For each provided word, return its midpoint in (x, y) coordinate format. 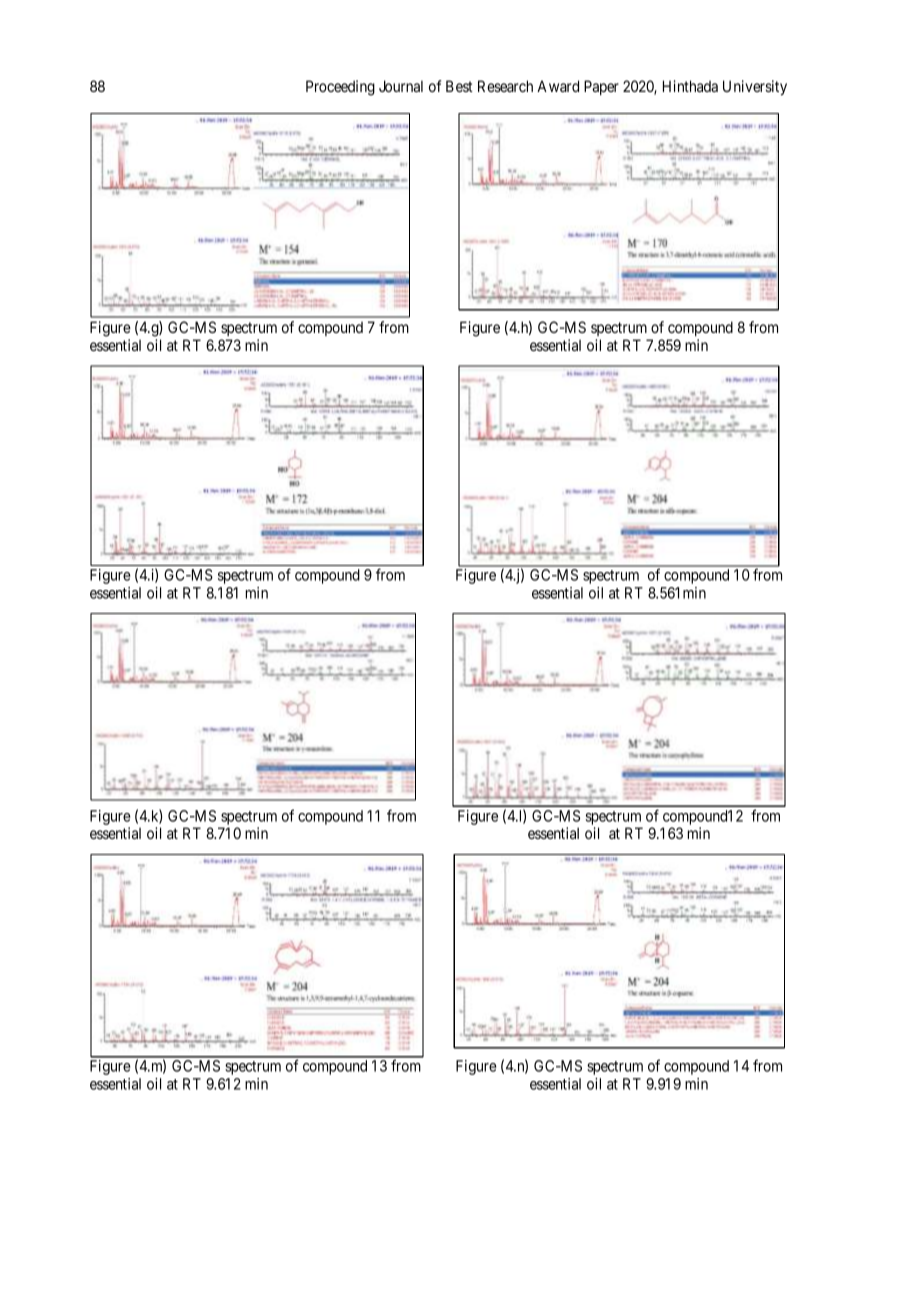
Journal (401, 86)
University (755, 88)
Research (505, 86)
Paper (601, 87)
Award (558, 86)
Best (459, 86)
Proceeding (340, 88)
